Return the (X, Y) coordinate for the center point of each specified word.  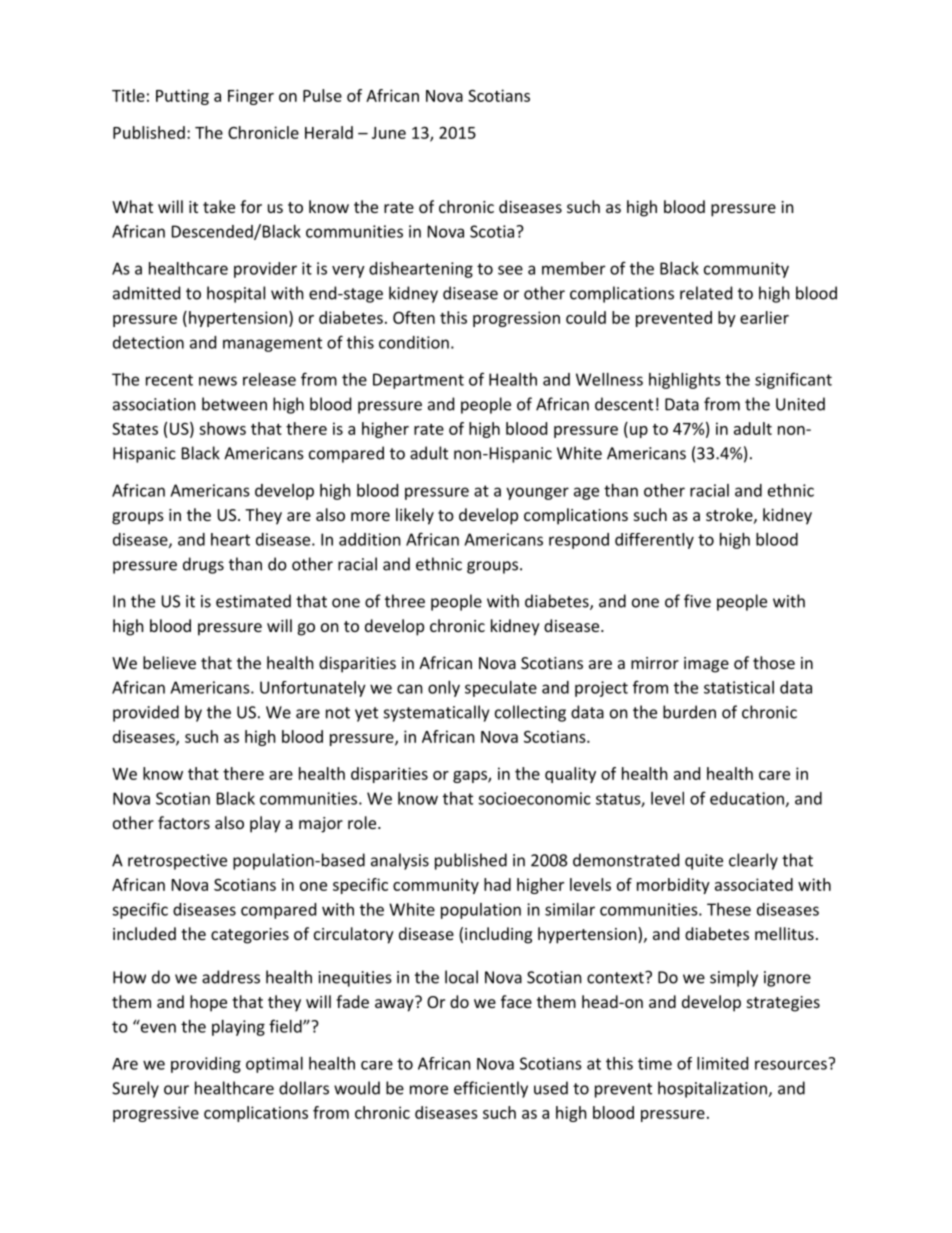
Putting (182, 97)
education (747, 798)
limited (722, 1063)
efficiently (491, 1089)
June (389, 133)
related (706, 293)
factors (184, 822)
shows (222, 428)
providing (206, 1065)
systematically (436, 713)
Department (418, 381)
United (800, 404)
